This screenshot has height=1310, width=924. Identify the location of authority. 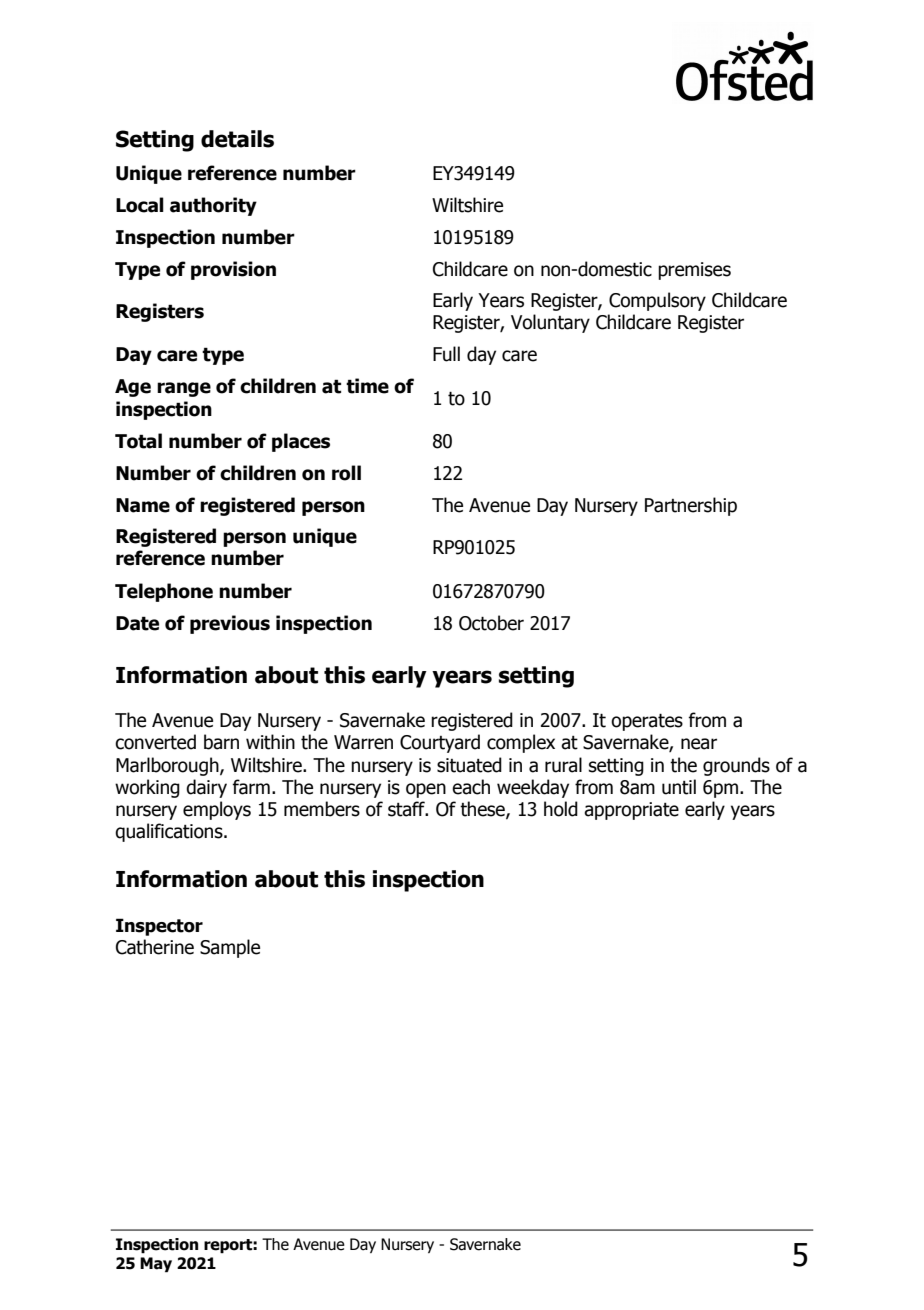
(213, 206).
